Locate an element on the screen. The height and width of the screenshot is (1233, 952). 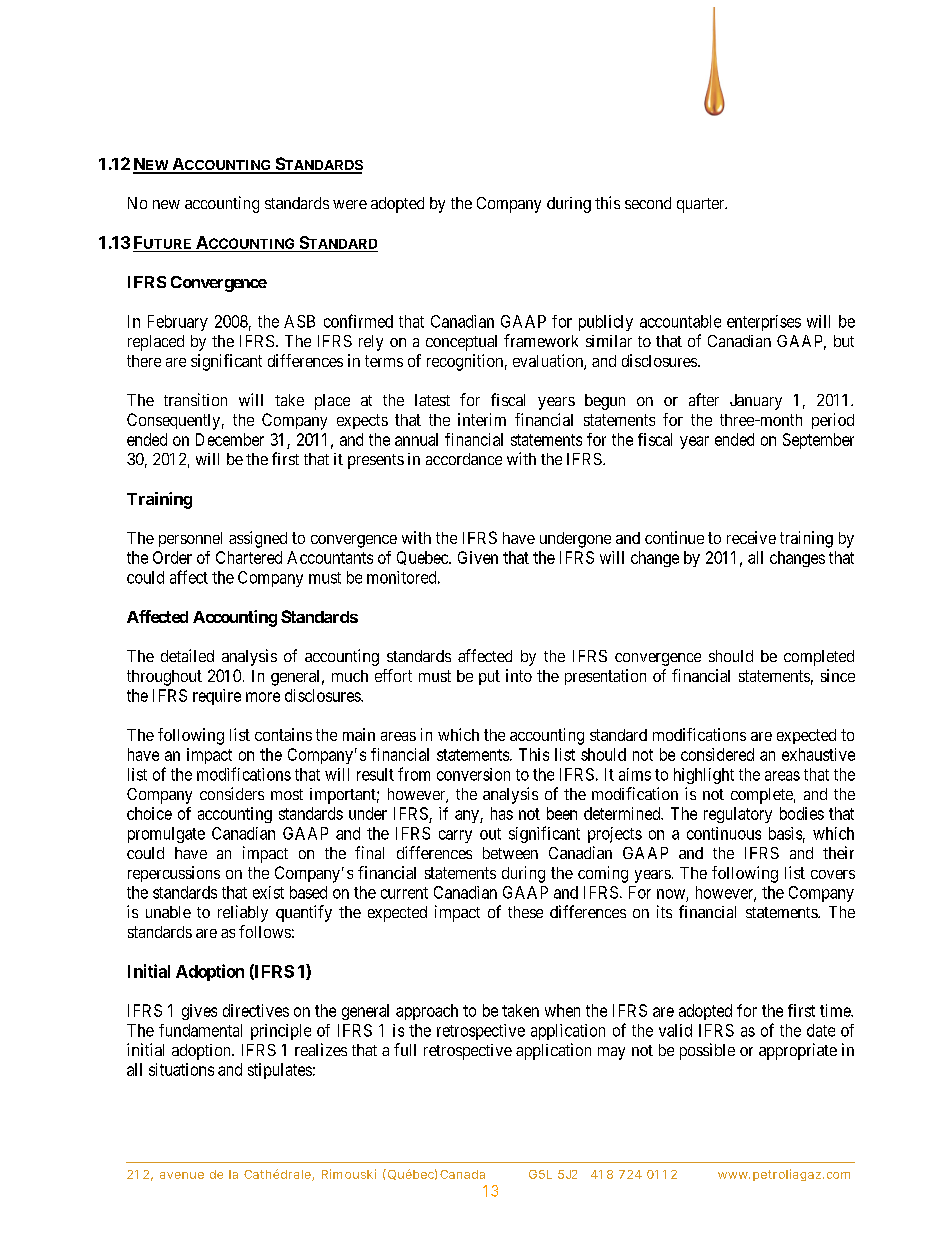
receive is located at coordinates (751, 537).
